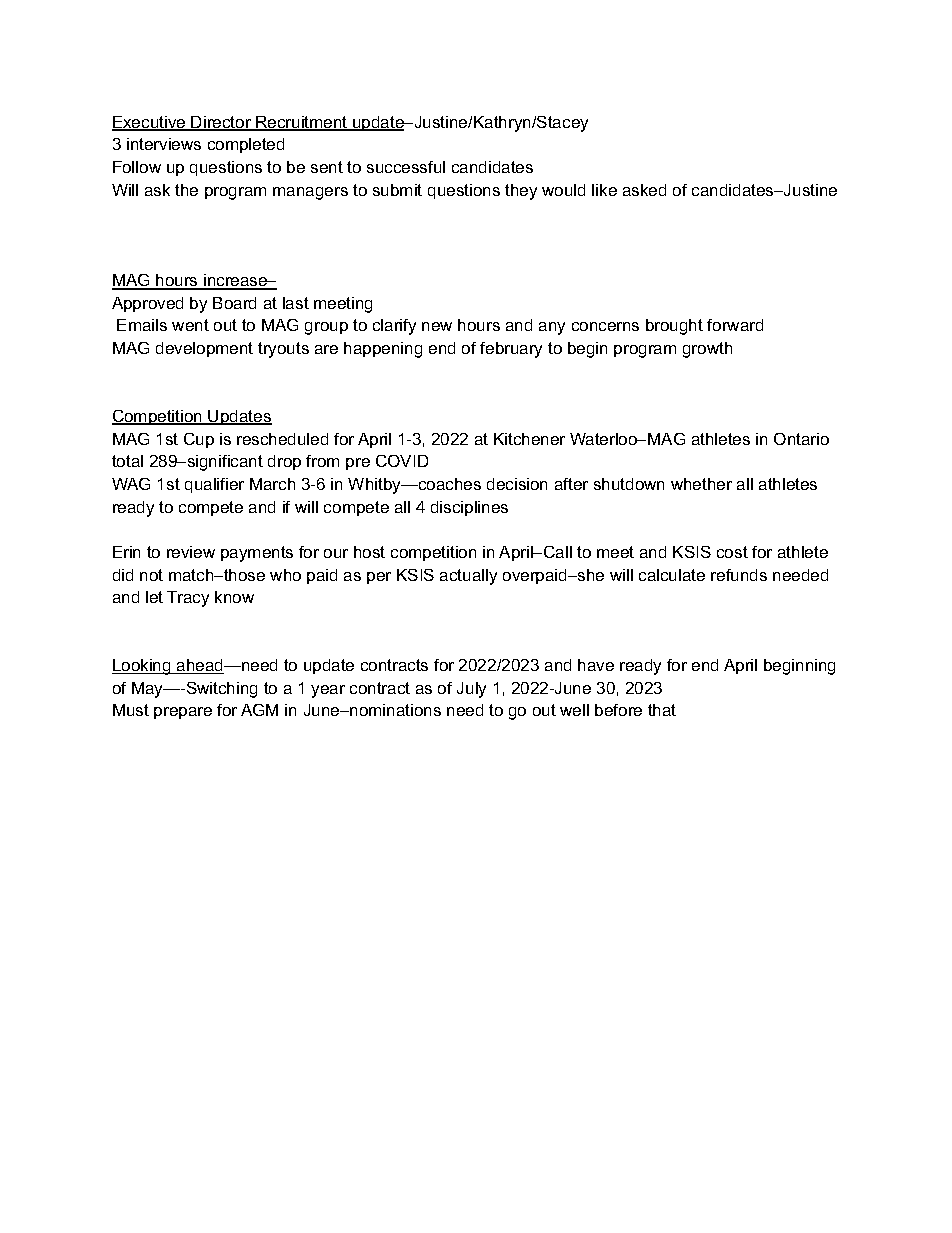 This page has width=952, height=1233. I want to click on forward, so click(735, 325).
